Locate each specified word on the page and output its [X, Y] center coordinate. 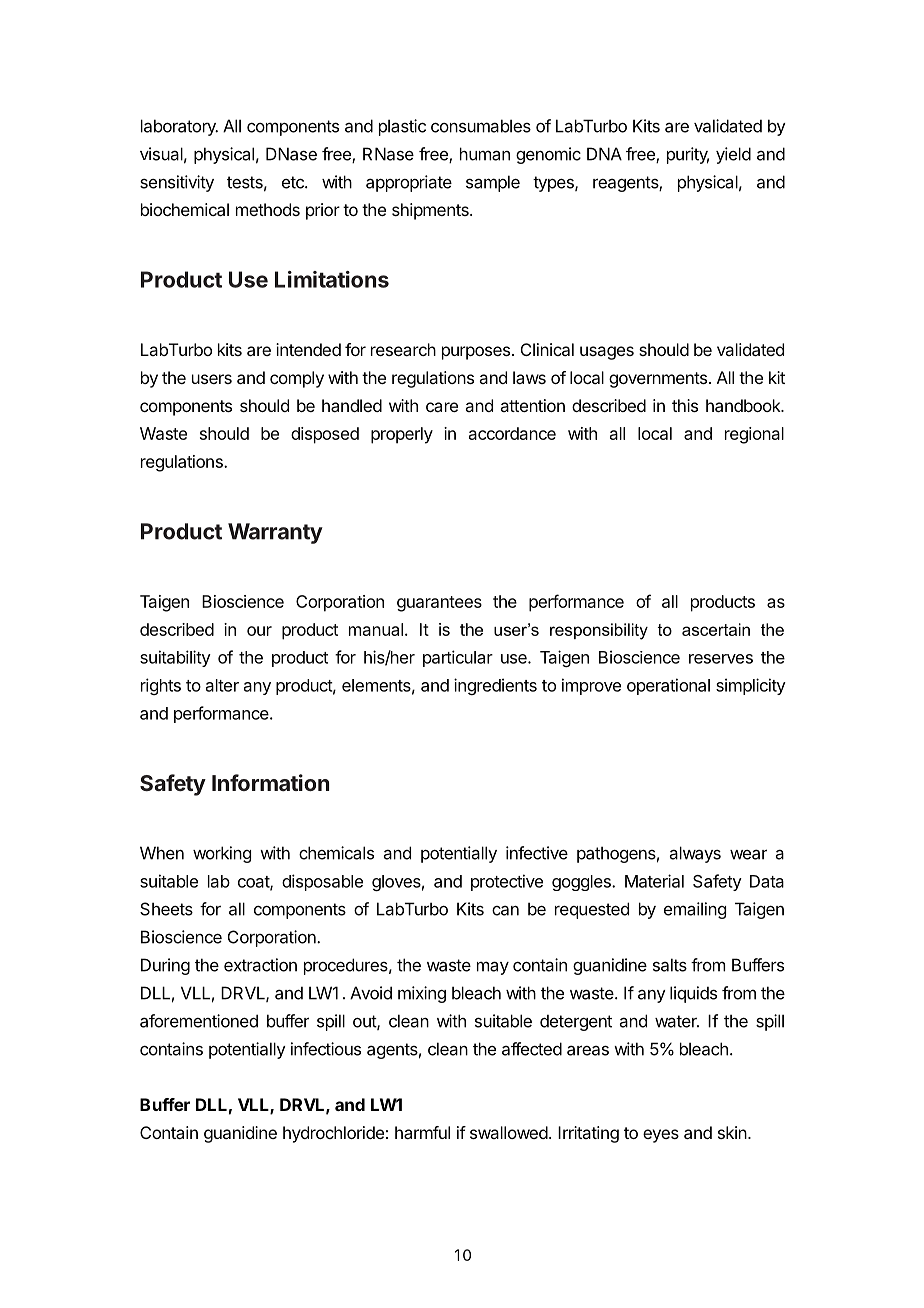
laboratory [179, 127]
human [485, 154]
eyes [661, 1136]
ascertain [716, 629]
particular [458, 658]
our [259, 631]
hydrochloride [333, 1134]
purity [688, 155]
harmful [422, 1132]
